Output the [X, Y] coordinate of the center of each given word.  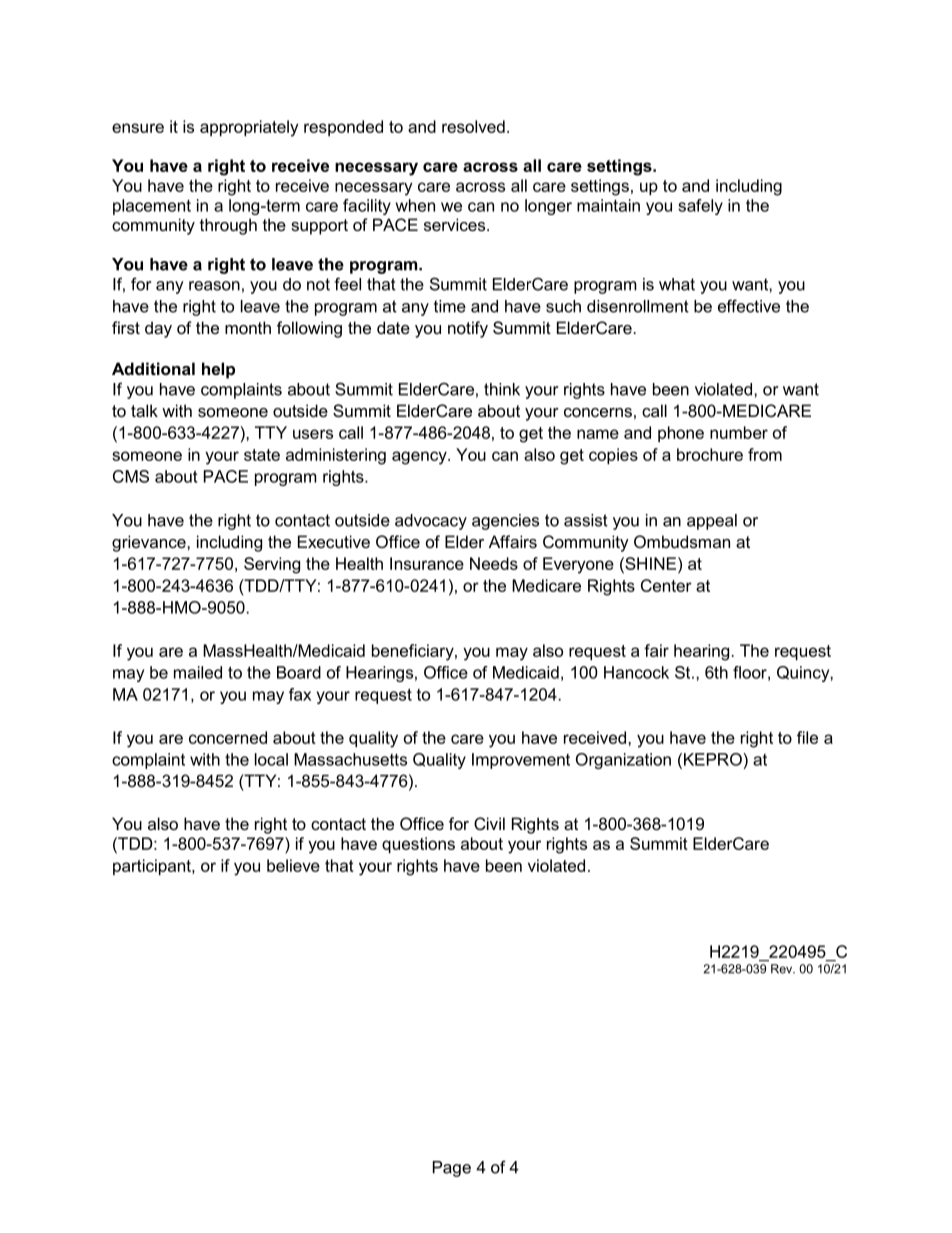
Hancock [636, 672]
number [739, 432]
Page [452, 1169]
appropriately [249, 128]
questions [418, 845]
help [218, 370]
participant [153, 867]
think [502, 389]
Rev [783, 969]
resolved [473, 126]
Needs [494, 563]
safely [700, 207]
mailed [198, 672]
